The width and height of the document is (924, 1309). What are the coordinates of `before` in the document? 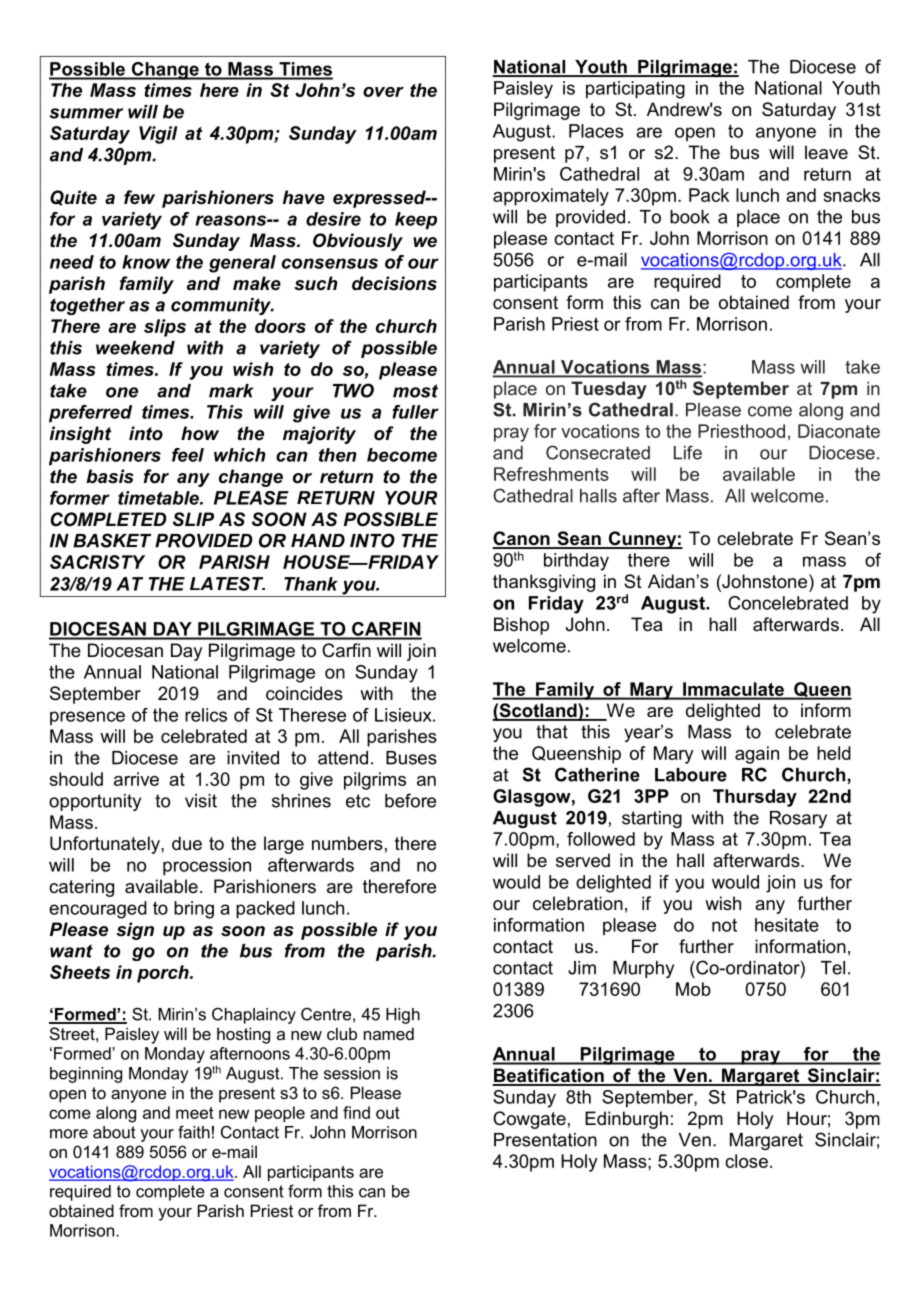 It's located at (410, 800).
